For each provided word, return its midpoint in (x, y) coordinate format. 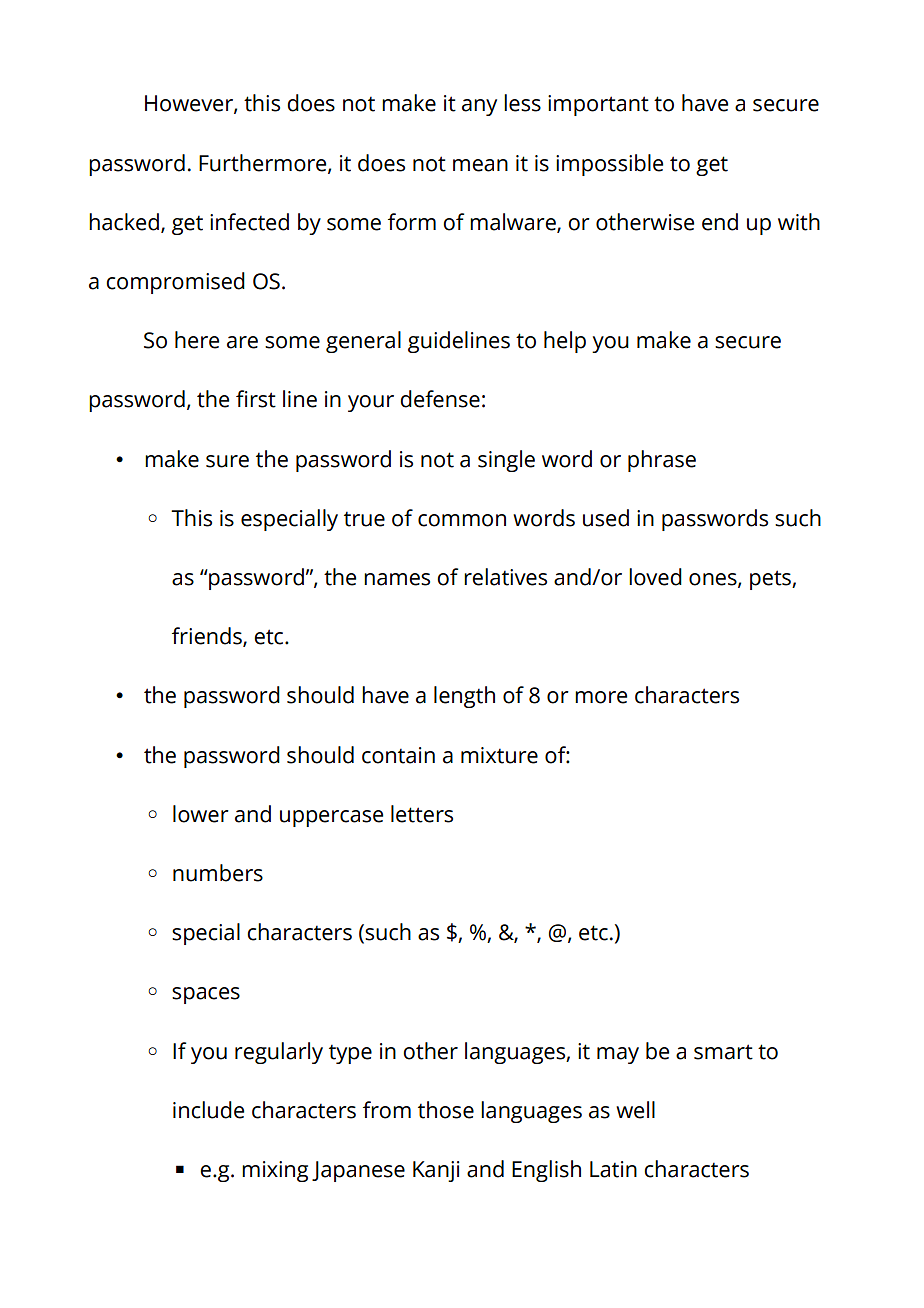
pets (771, 580)
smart (723, 1052)
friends (208, 637)
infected (249, 222)
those (446, 1110)
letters (422, 814)
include (208, 1110)
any (479, 107)
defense (440, 399)
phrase (662, 461)
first (256, 399)
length (464, 697)
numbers (218, 873)
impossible (609, 165)
